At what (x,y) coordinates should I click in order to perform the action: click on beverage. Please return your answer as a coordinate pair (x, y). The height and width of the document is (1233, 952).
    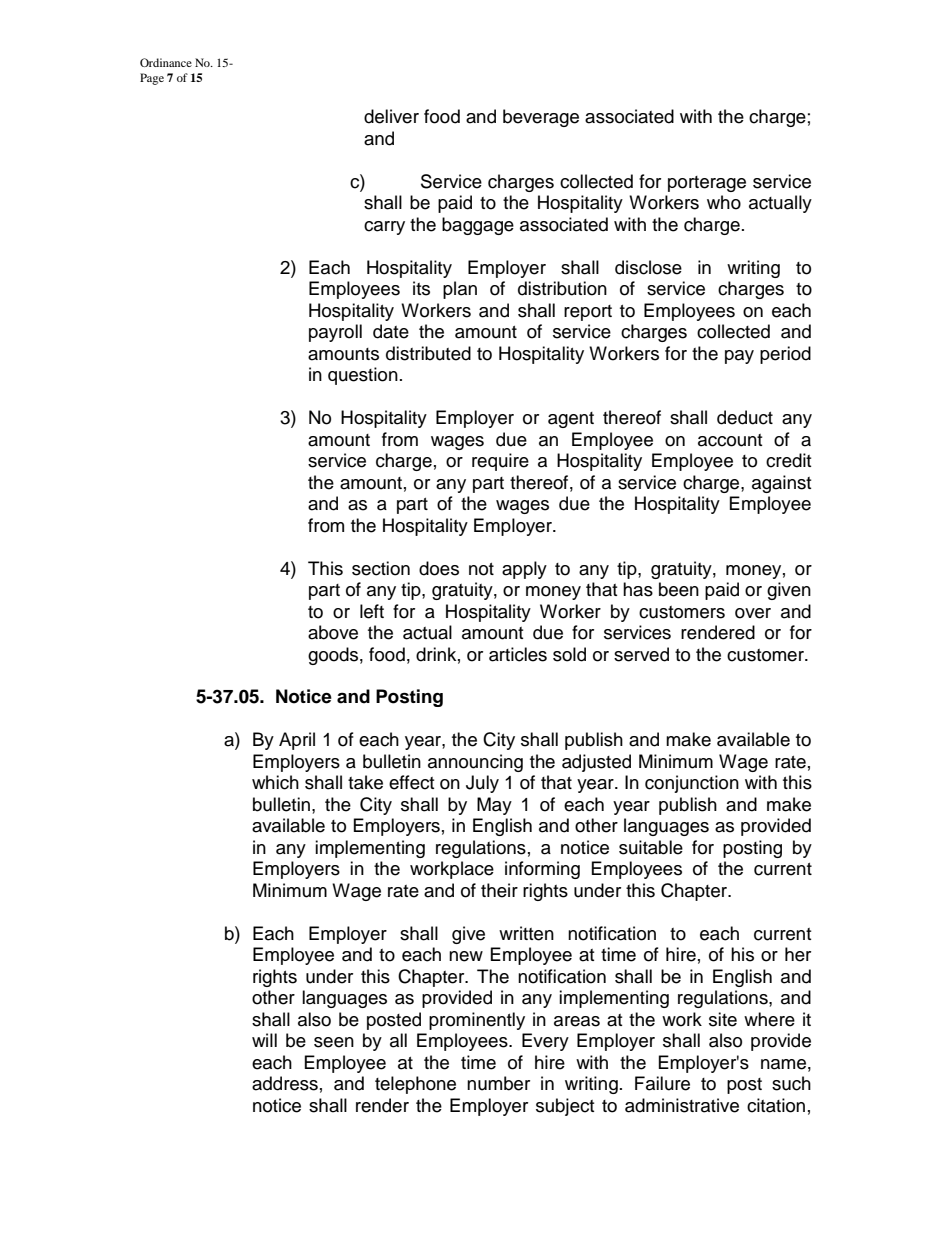
    Looking at the image, I should click on (541, 118).
